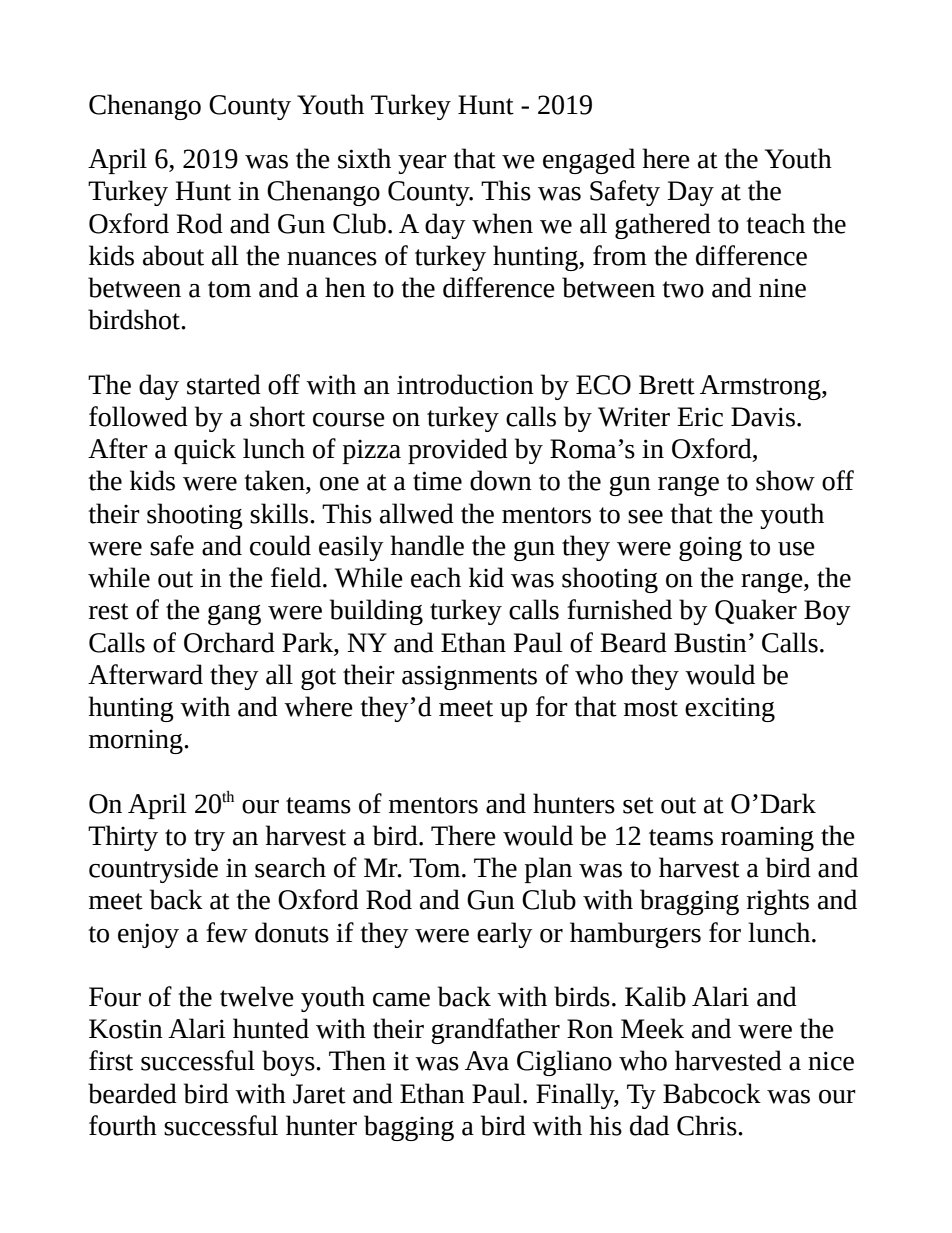 The image size is (952, 1233). What do you see at coordinates (123, 838) in the image?
I see `Thirty` at bounding box center [123, 838].
